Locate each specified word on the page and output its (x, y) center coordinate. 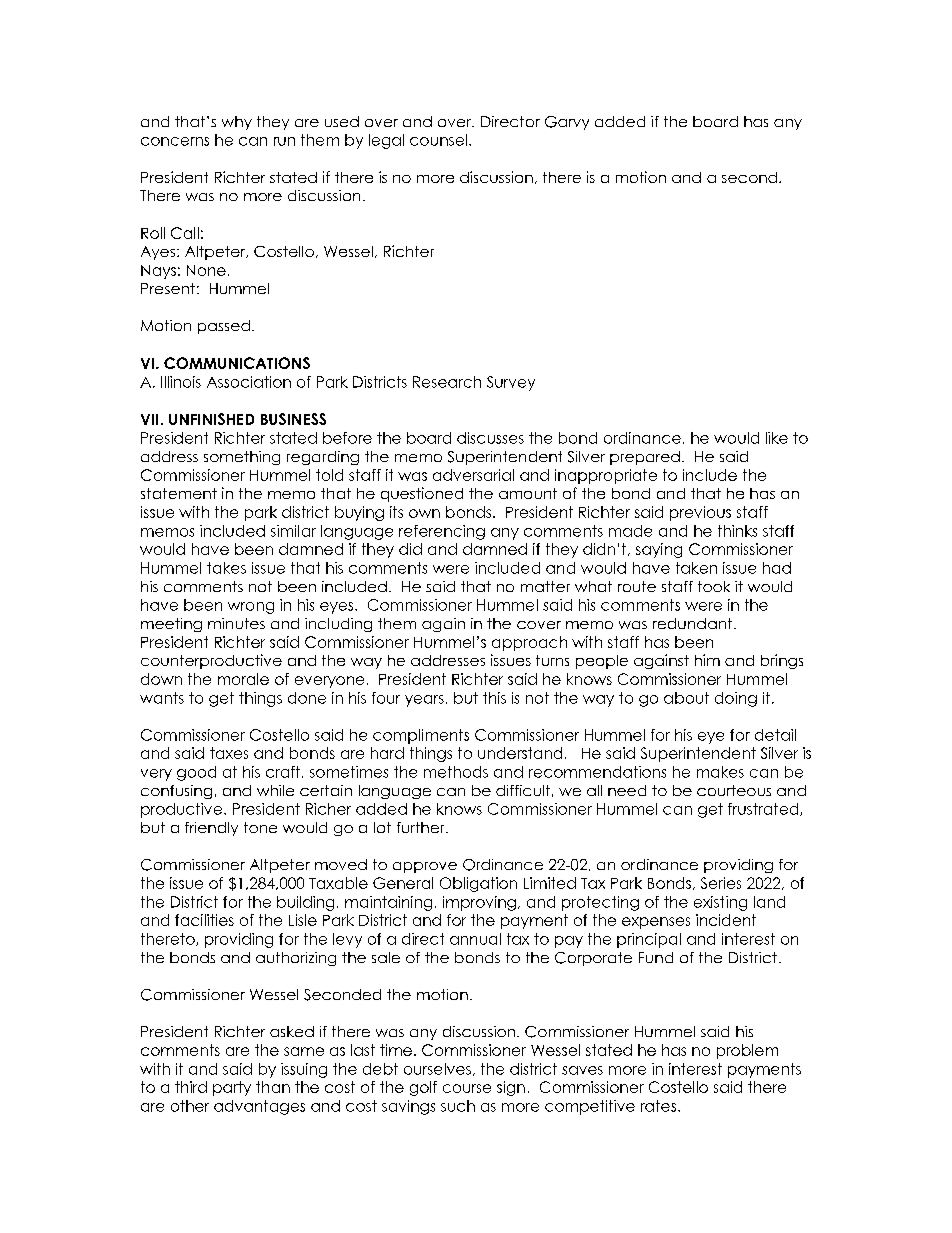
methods (456, 772)
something (242, 458)
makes (720, 772)
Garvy (567, 123)
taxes (229, 753)
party (232, 1088)
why (237, 123)
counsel (438, 140)
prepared (645, 458)
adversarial (473, 475)
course (467, 1088)
